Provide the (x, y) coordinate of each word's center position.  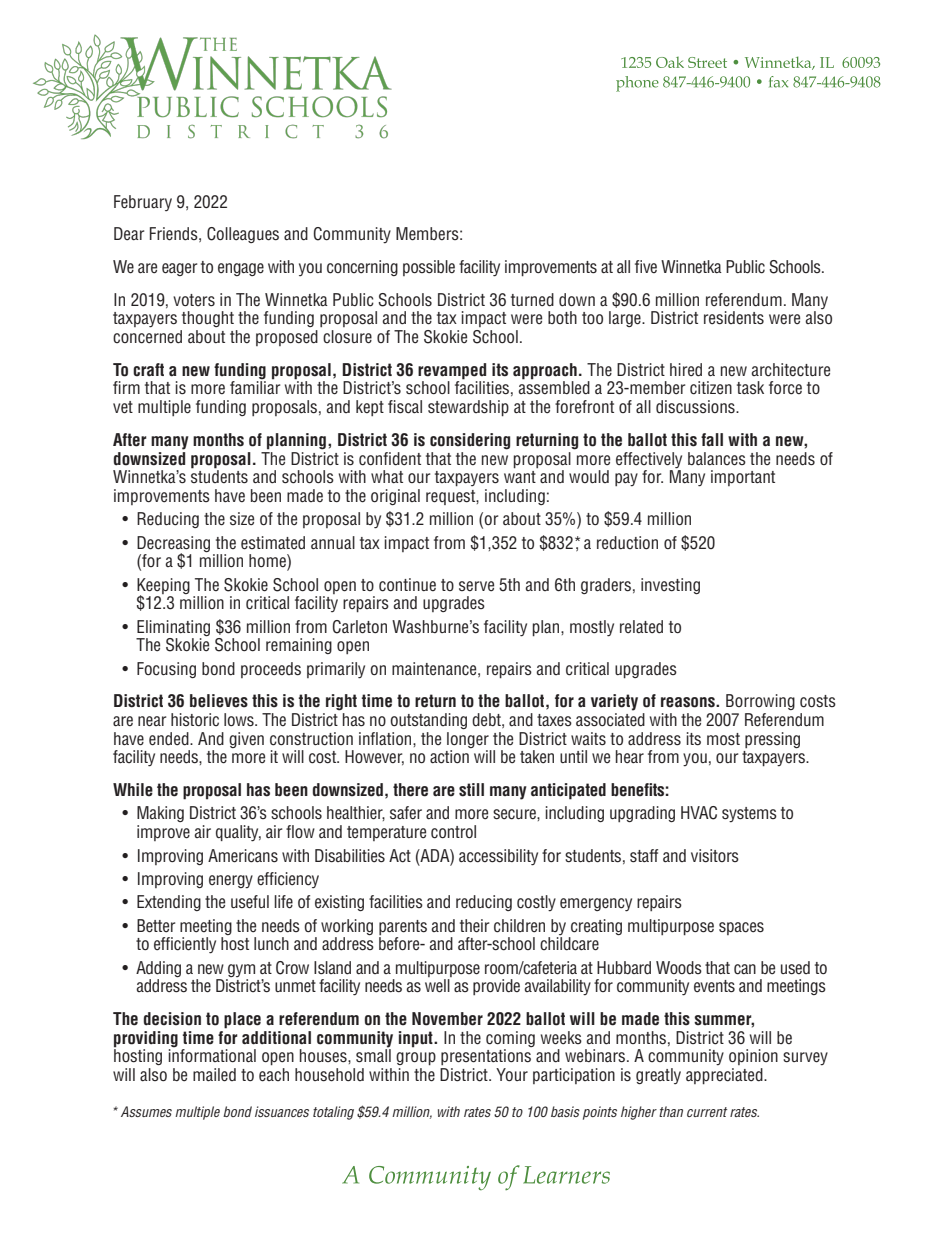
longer (468, 740)
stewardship (468, 408)
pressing (772, 740)
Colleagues (243, 235)
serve (476, 586)
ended (170, 739)
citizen (711, 388)
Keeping (163, 587)
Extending (169, 903)
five (646, 266)
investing (670, 586)
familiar (255, 387)
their (474, 926)
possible (429, 268)
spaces (741, 928)
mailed (214, 1075)
